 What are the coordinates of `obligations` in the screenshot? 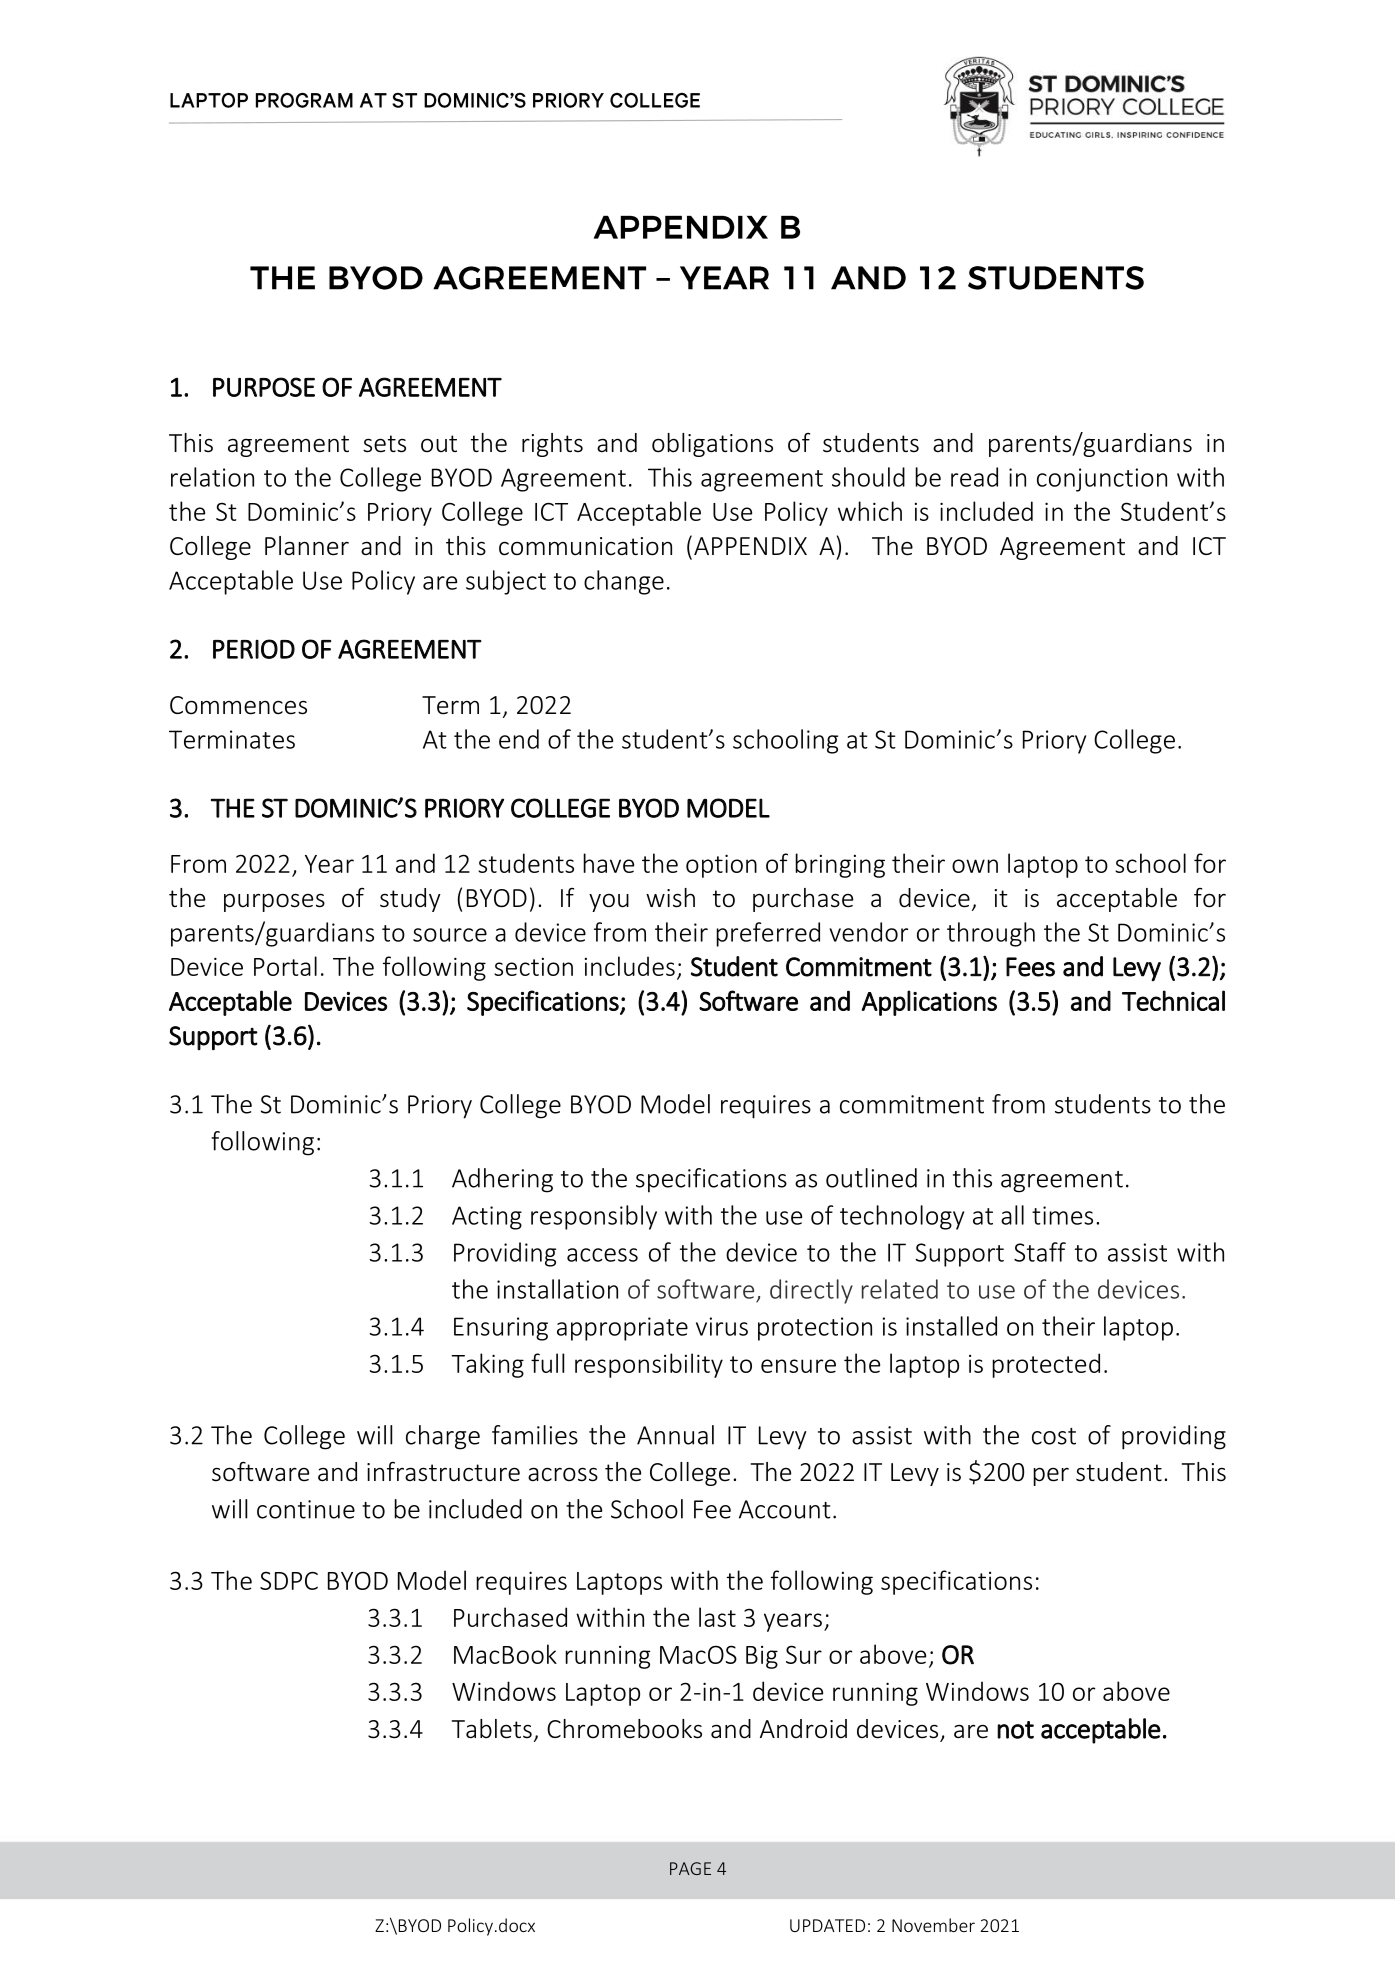 It's located at (712, 445).
